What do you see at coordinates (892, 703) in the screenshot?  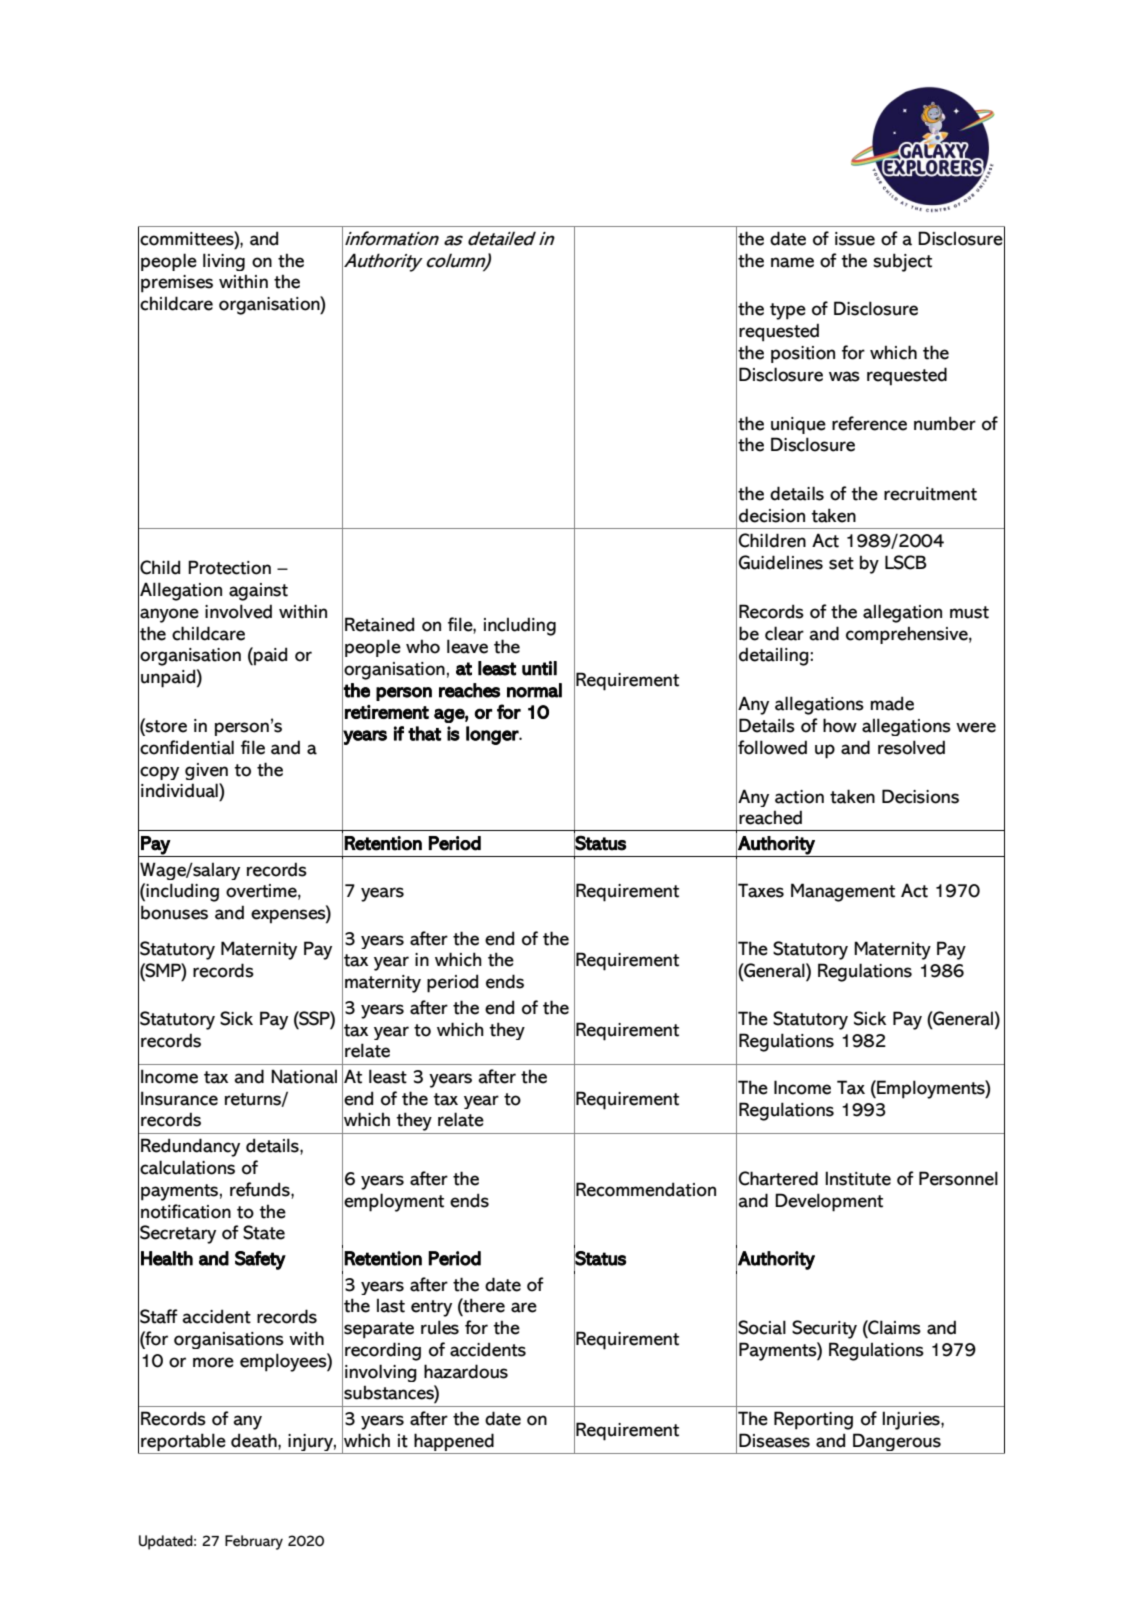 I see `made` at bounding box center [892, 703].
